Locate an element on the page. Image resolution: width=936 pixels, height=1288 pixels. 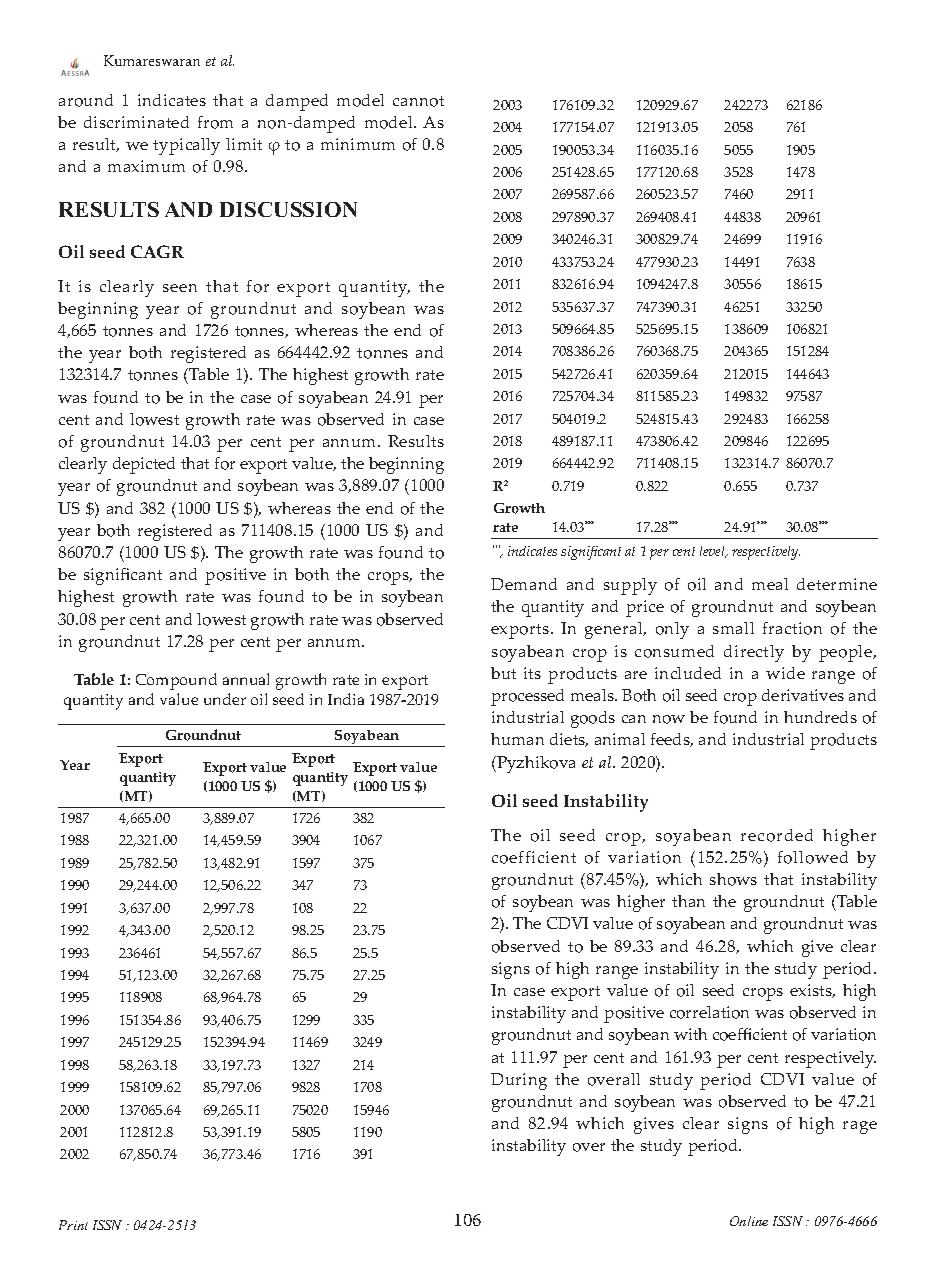
cannot is located at coordinates (418, 101).
